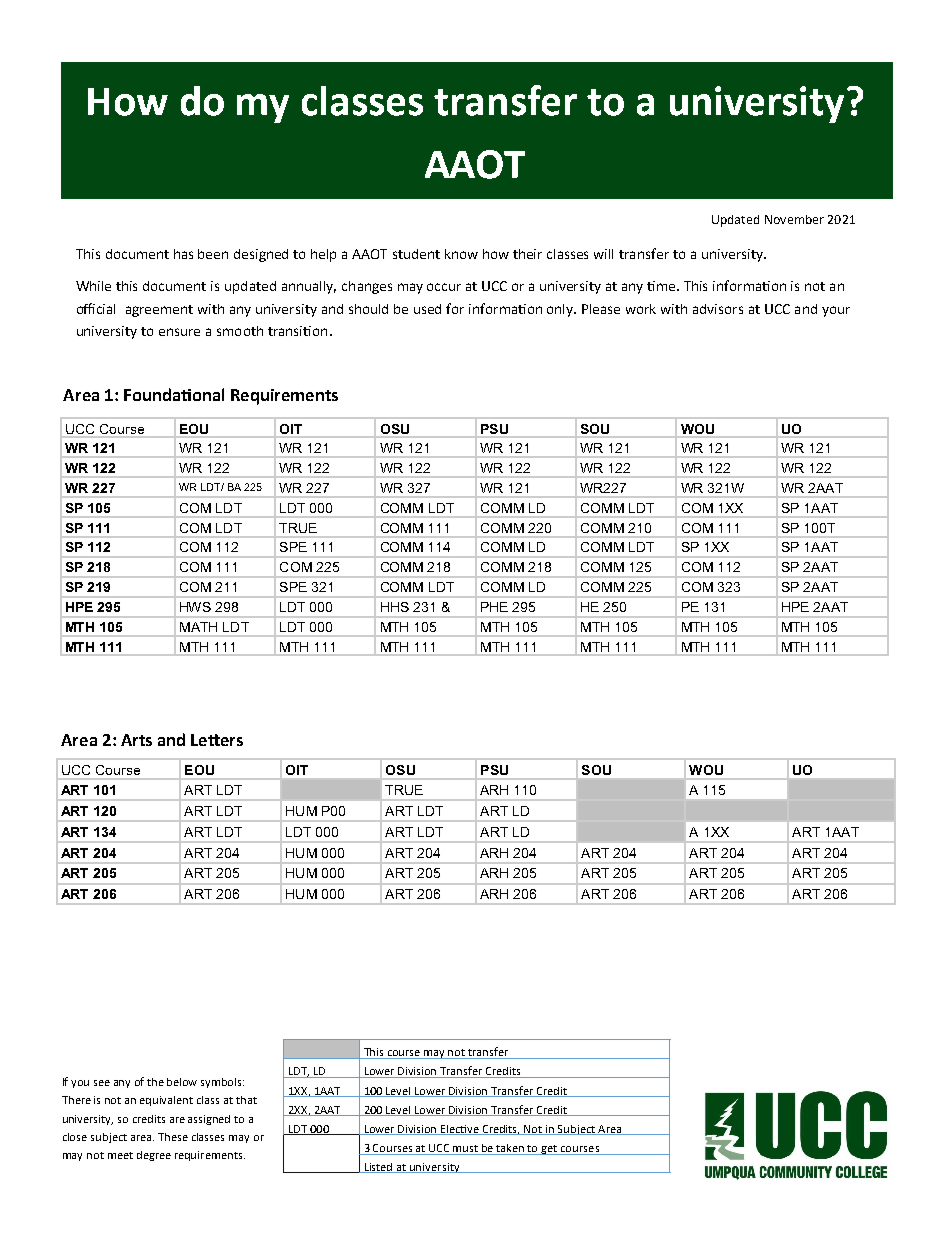  I want to click on know, so click(461, 254).
